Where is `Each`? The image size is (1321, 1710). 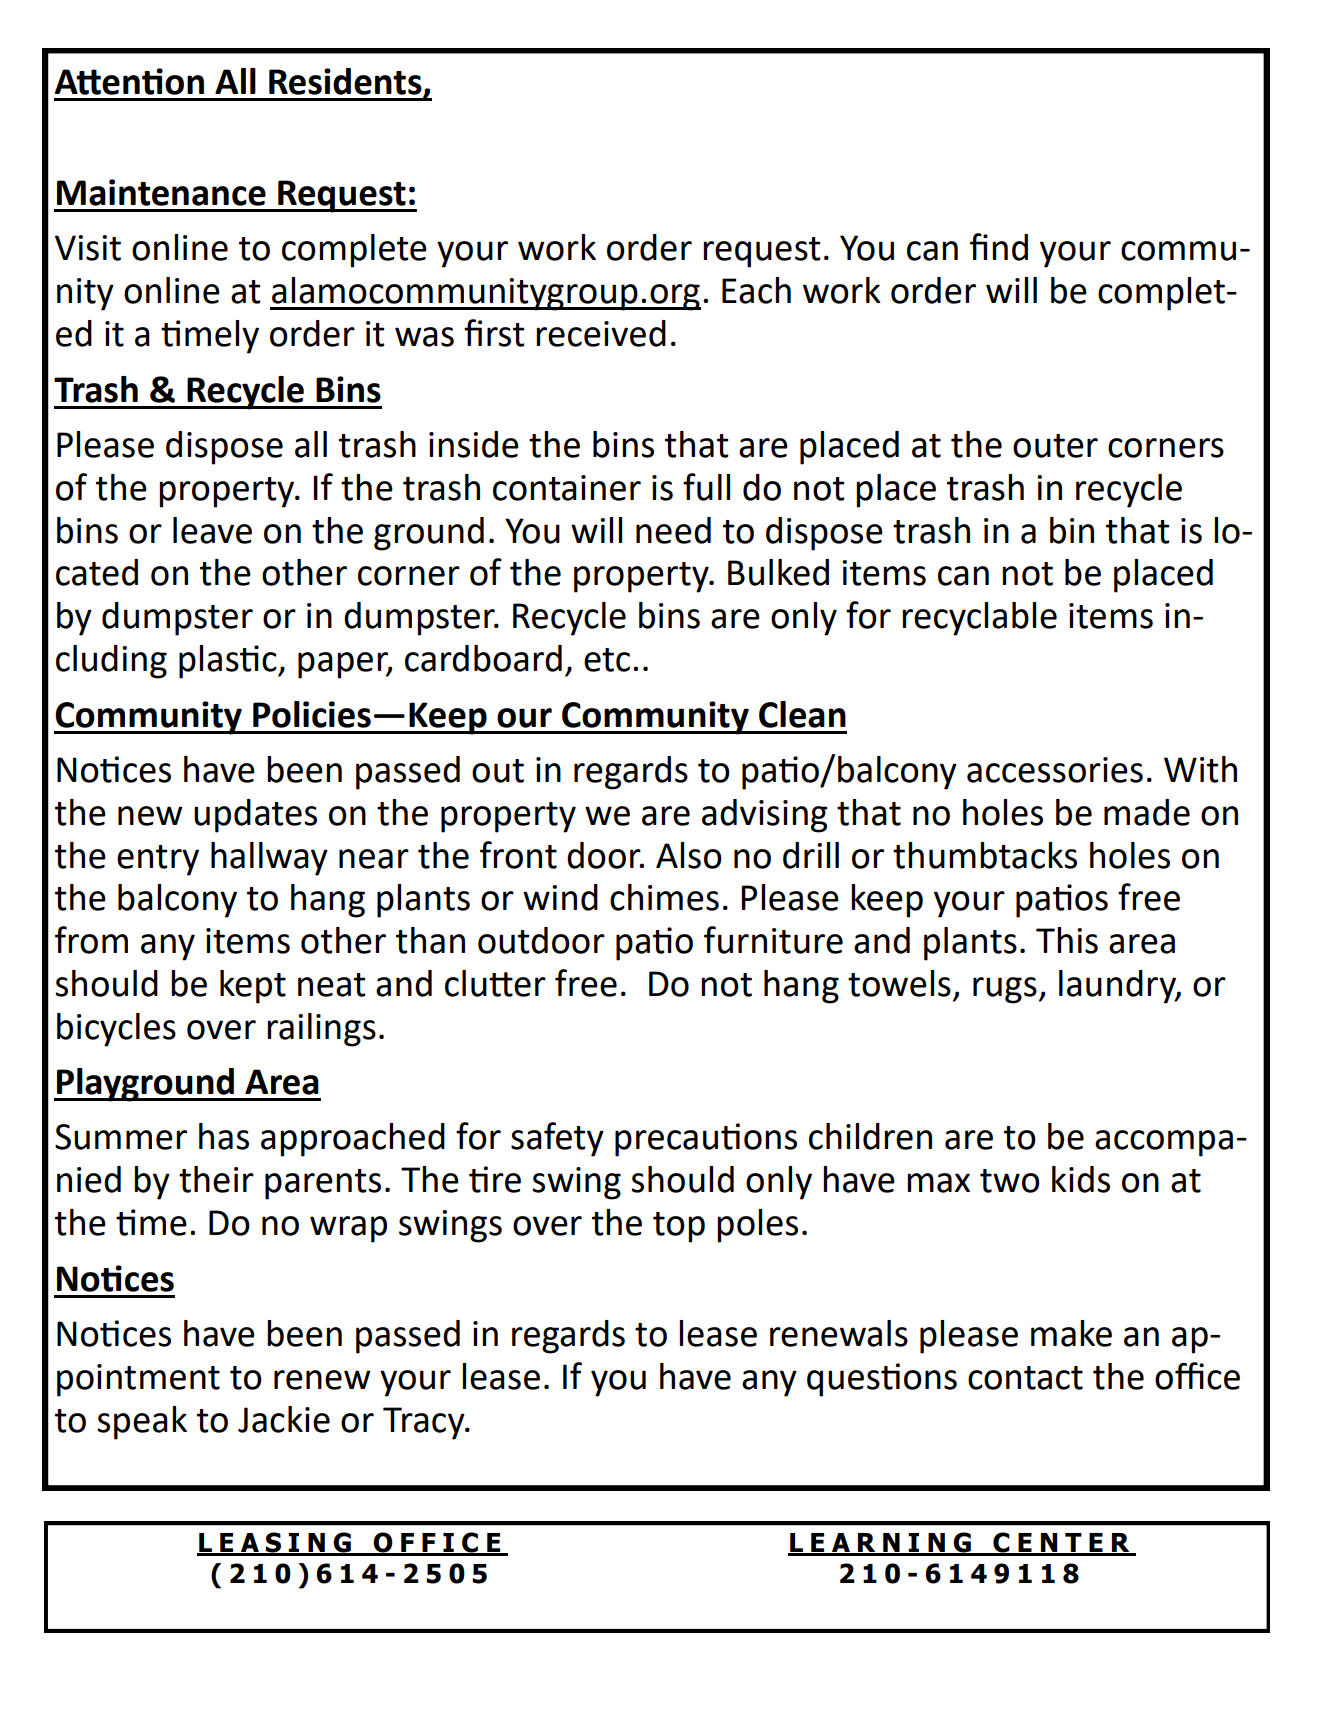 Each is located at coordinates (756, 290).
